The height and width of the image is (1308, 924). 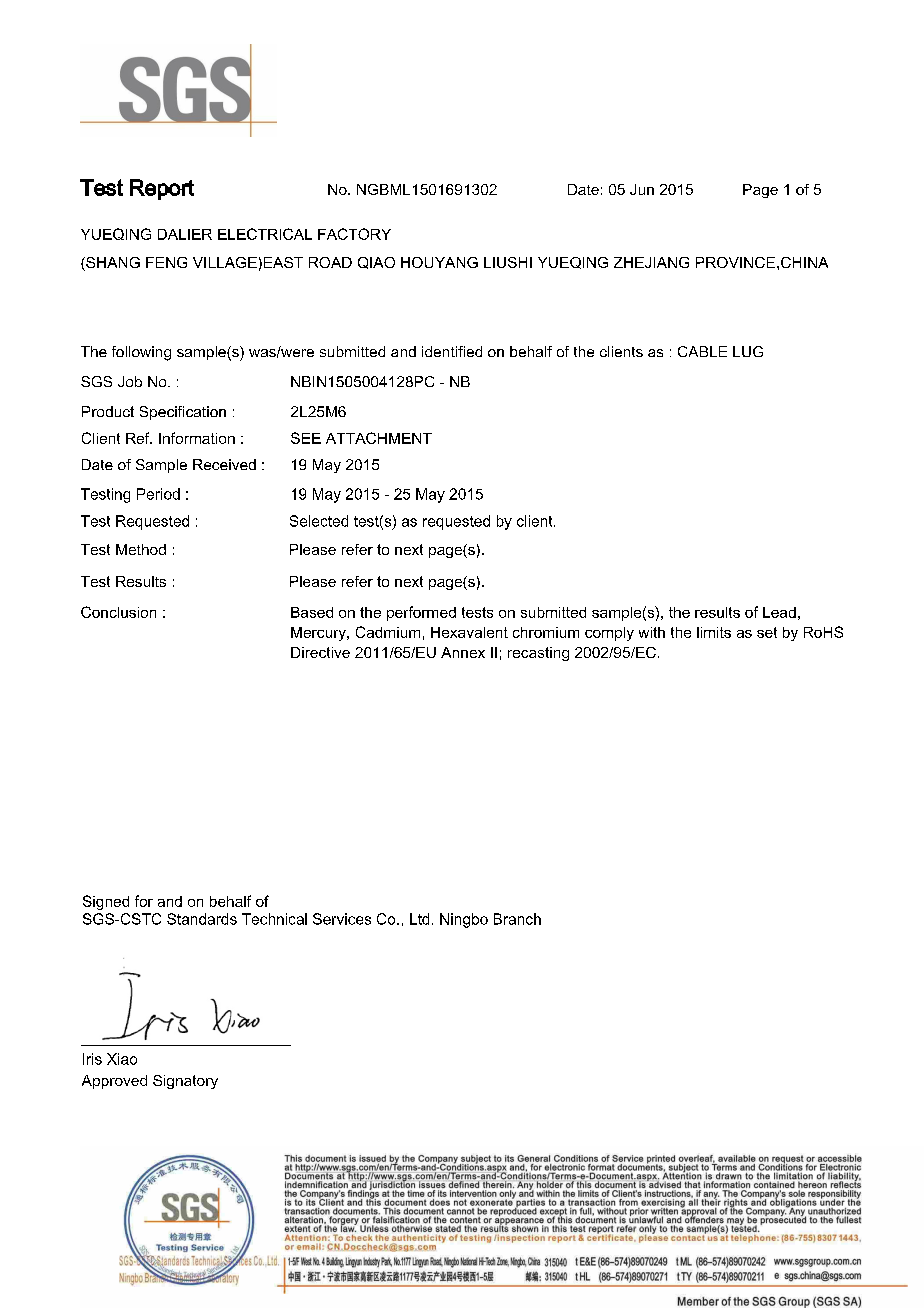 I want to click on Report, so click(x=162, y=189).
